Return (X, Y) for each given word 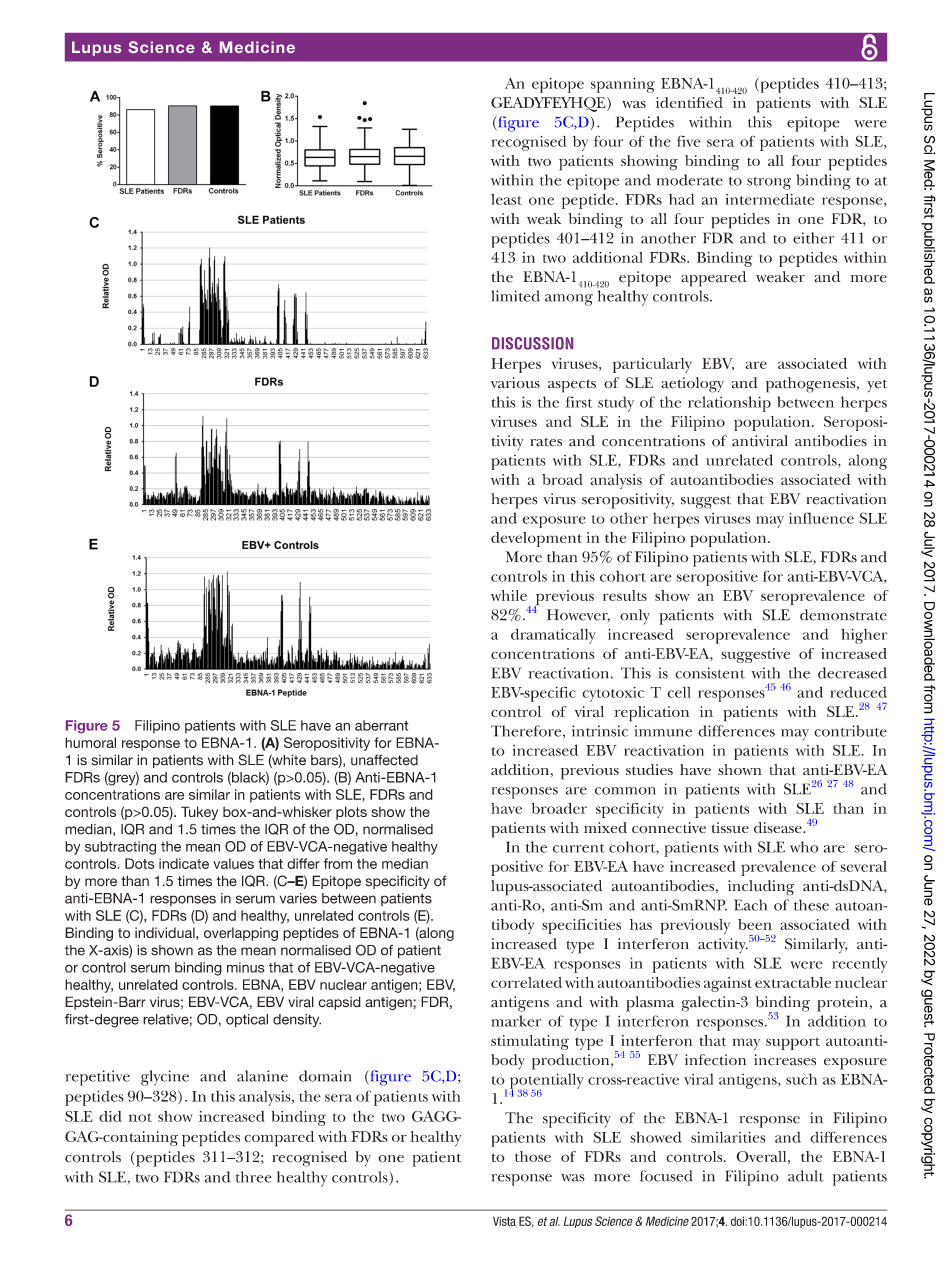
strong (769, 183)
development (536, 539)
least (506, 199)
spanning (623, 85)
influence (821, 518)
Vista (504, 1221)
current (579, 848)
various (515, 383)
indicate (184, 863)
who (804, 847)
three (254, 1177)
